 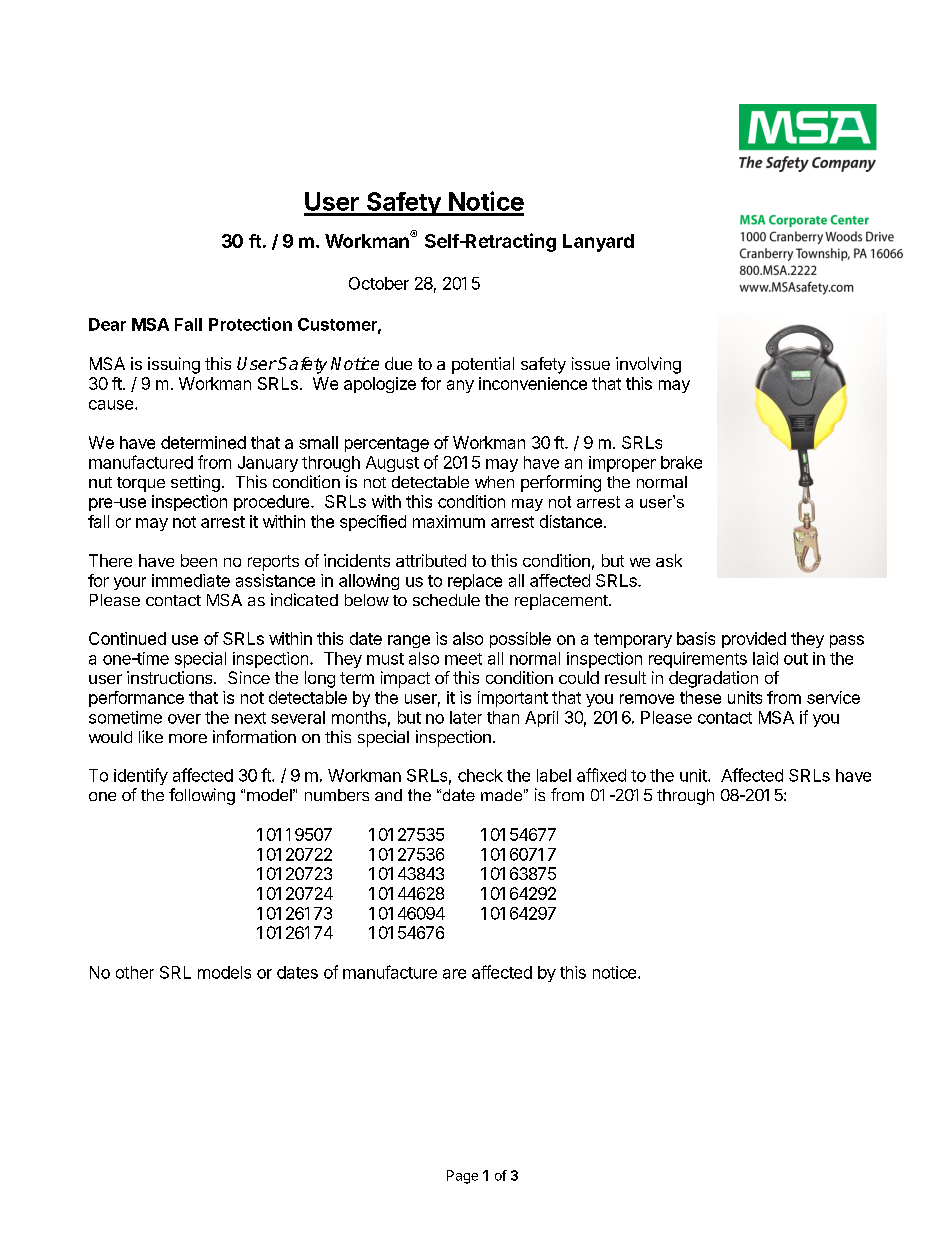 What do you see at coordinates (700, 697) in the screenshot?
I see `these` at bounding box center [700, 697].
